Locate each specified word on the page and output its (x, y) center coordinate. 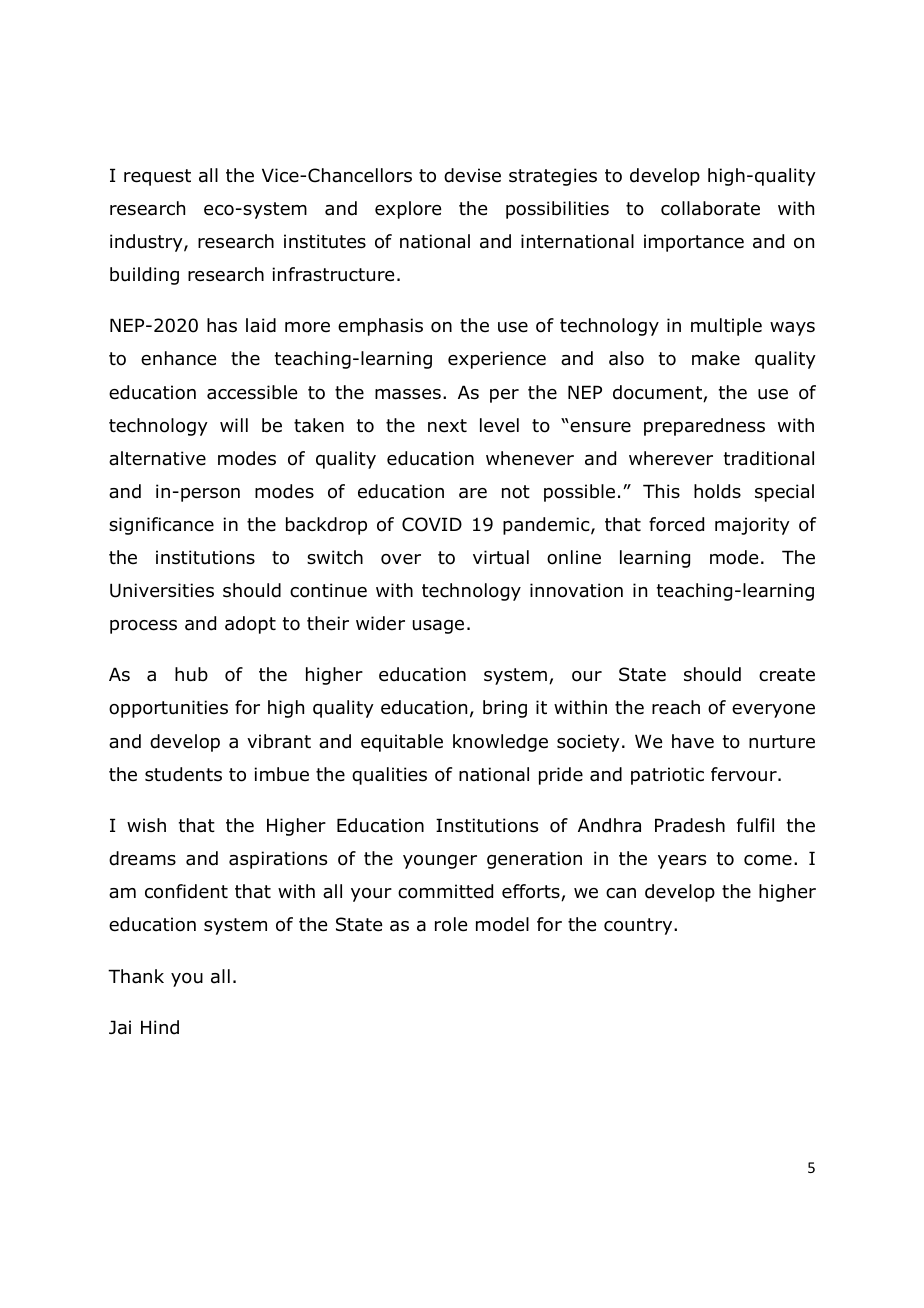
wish (146, 825)
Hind (160, 1027)
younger (440, 862)
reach (676, 707)
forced (676, 524)
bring (505, 709)
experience (497, 360)
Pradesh (690, 825)
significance (161, 526)
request (157, 177)
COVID (432, 524)
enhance (178, 358)
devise (472, 175)
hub (191, 674)
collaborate (710, 208)
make (716, 358)
